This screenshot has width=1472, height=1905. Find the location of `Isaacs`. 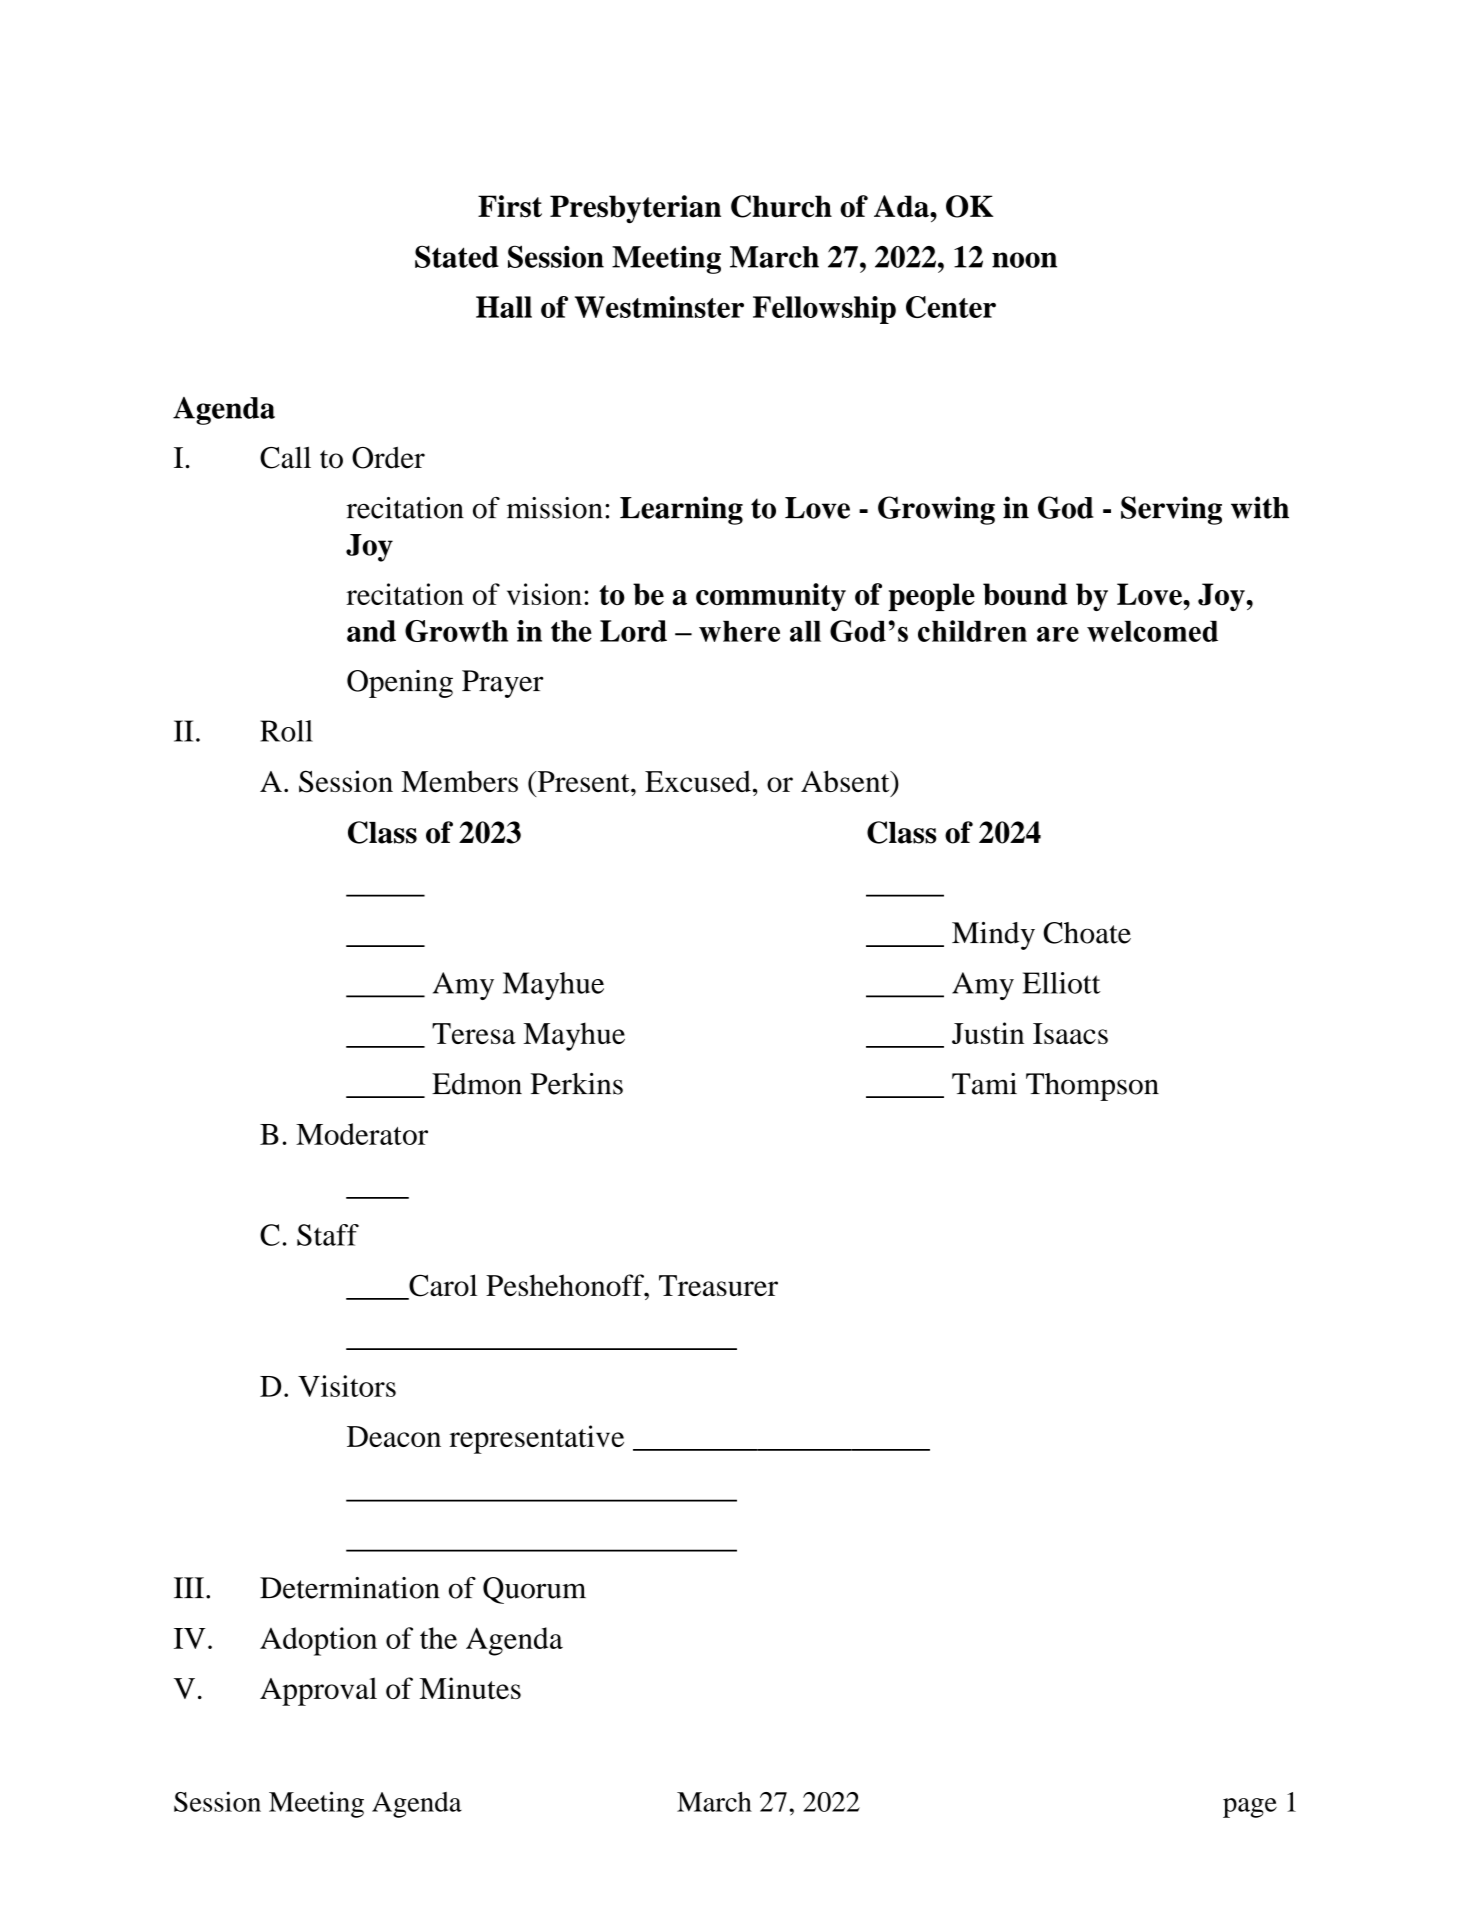

Isaacs is located at coordinates (1070, 1033).
